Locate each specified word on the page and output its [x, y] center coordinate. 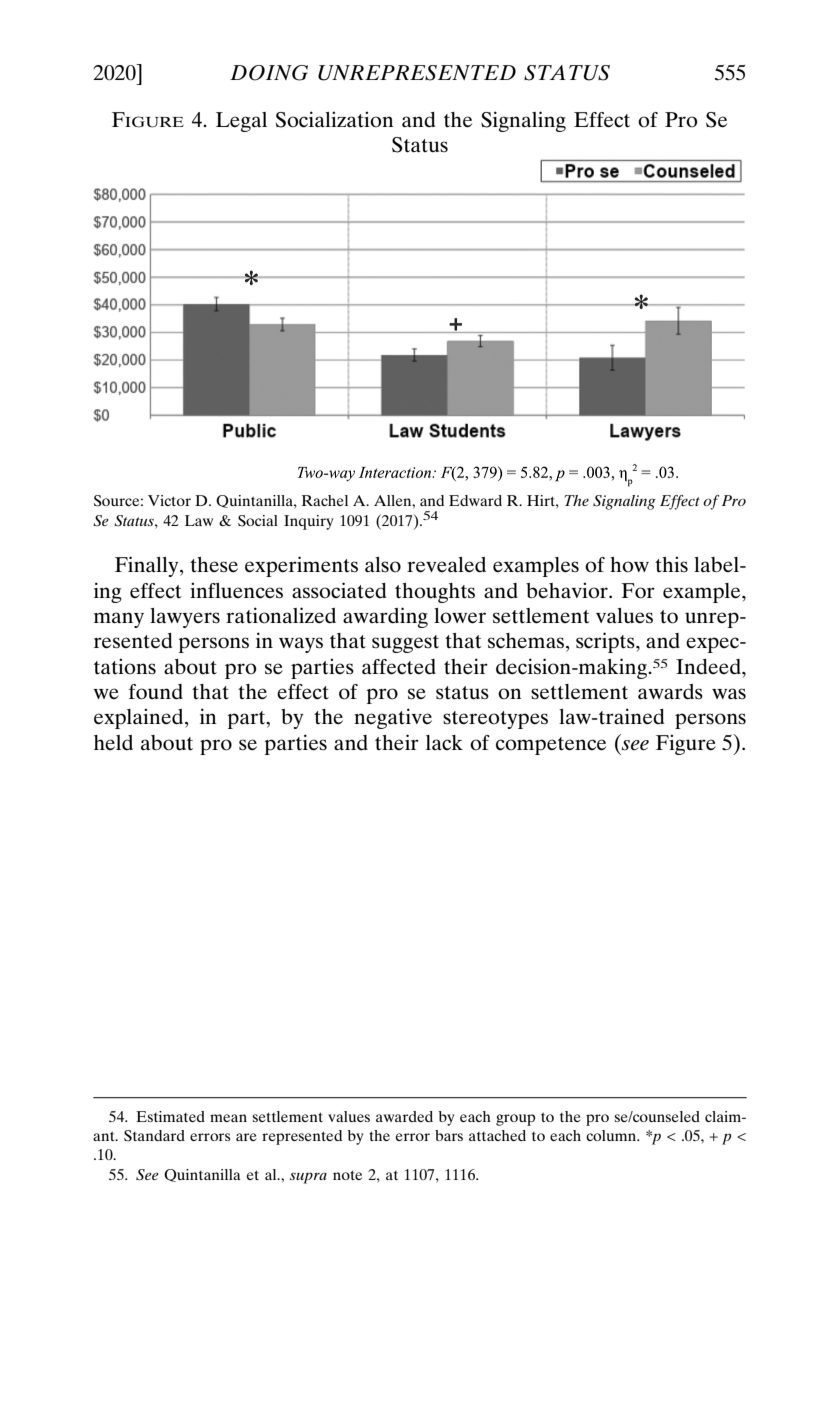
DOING [269, 73]
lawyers [185, 618]
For [638, 591]
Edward [475, 500]
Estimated [170, 1116]
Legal [241, 122]
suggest [405, 644]
